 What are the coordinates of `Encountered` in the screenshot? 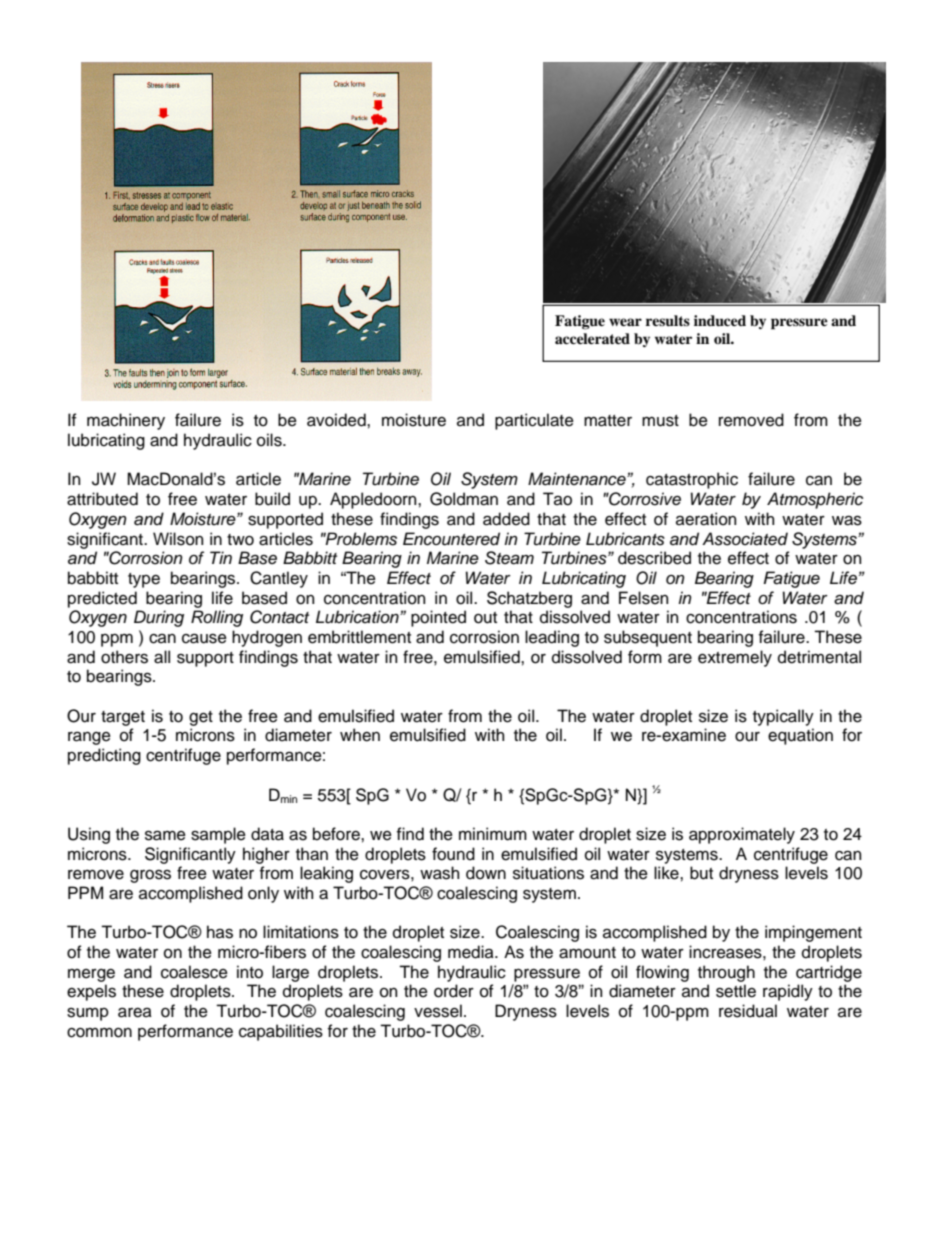 It's located at (451, 539).
